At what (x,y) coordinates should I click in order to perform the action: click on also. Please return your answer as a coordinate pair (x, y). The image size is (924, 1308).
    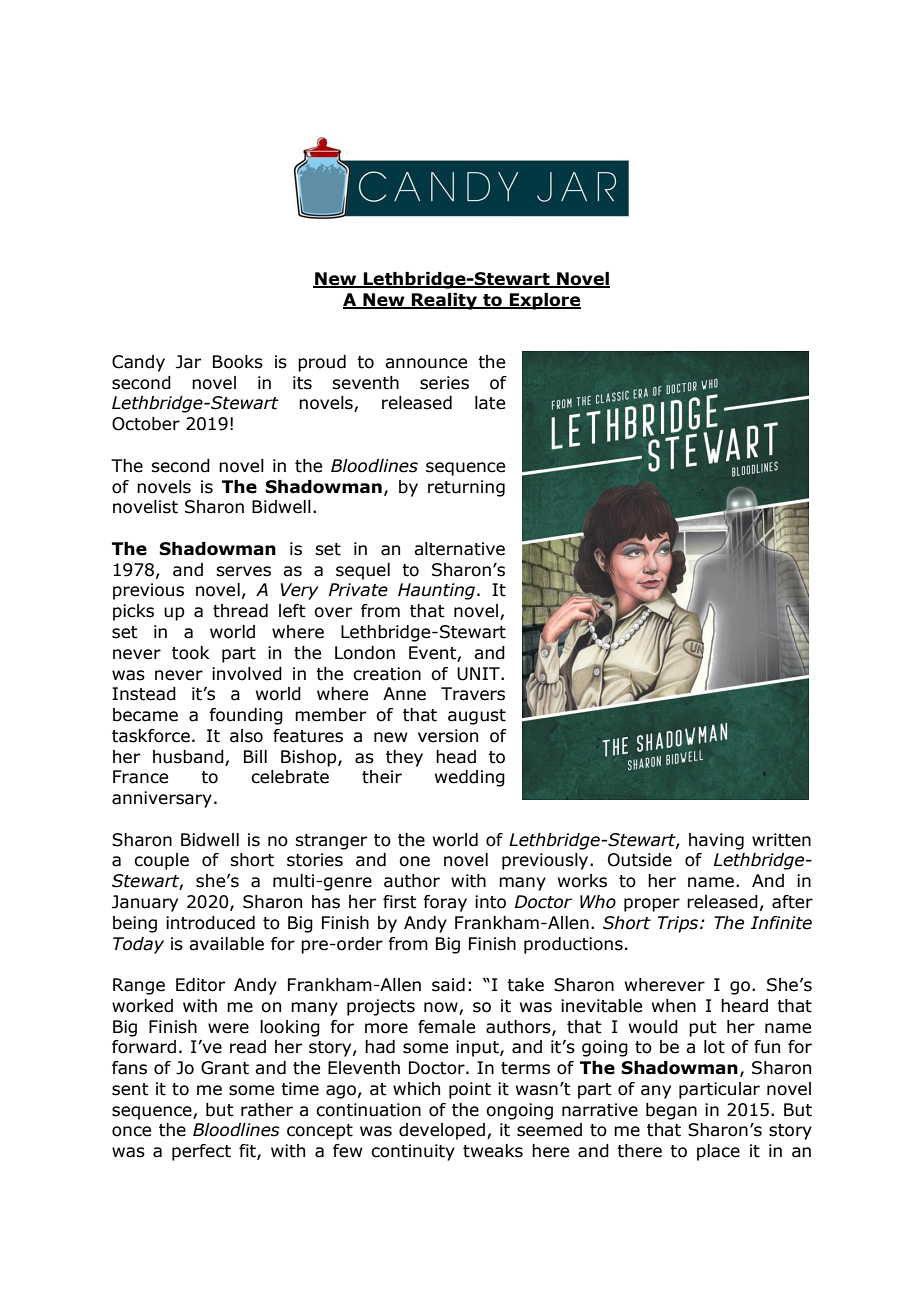
    Looking at the image, I should click on (246, 736).
